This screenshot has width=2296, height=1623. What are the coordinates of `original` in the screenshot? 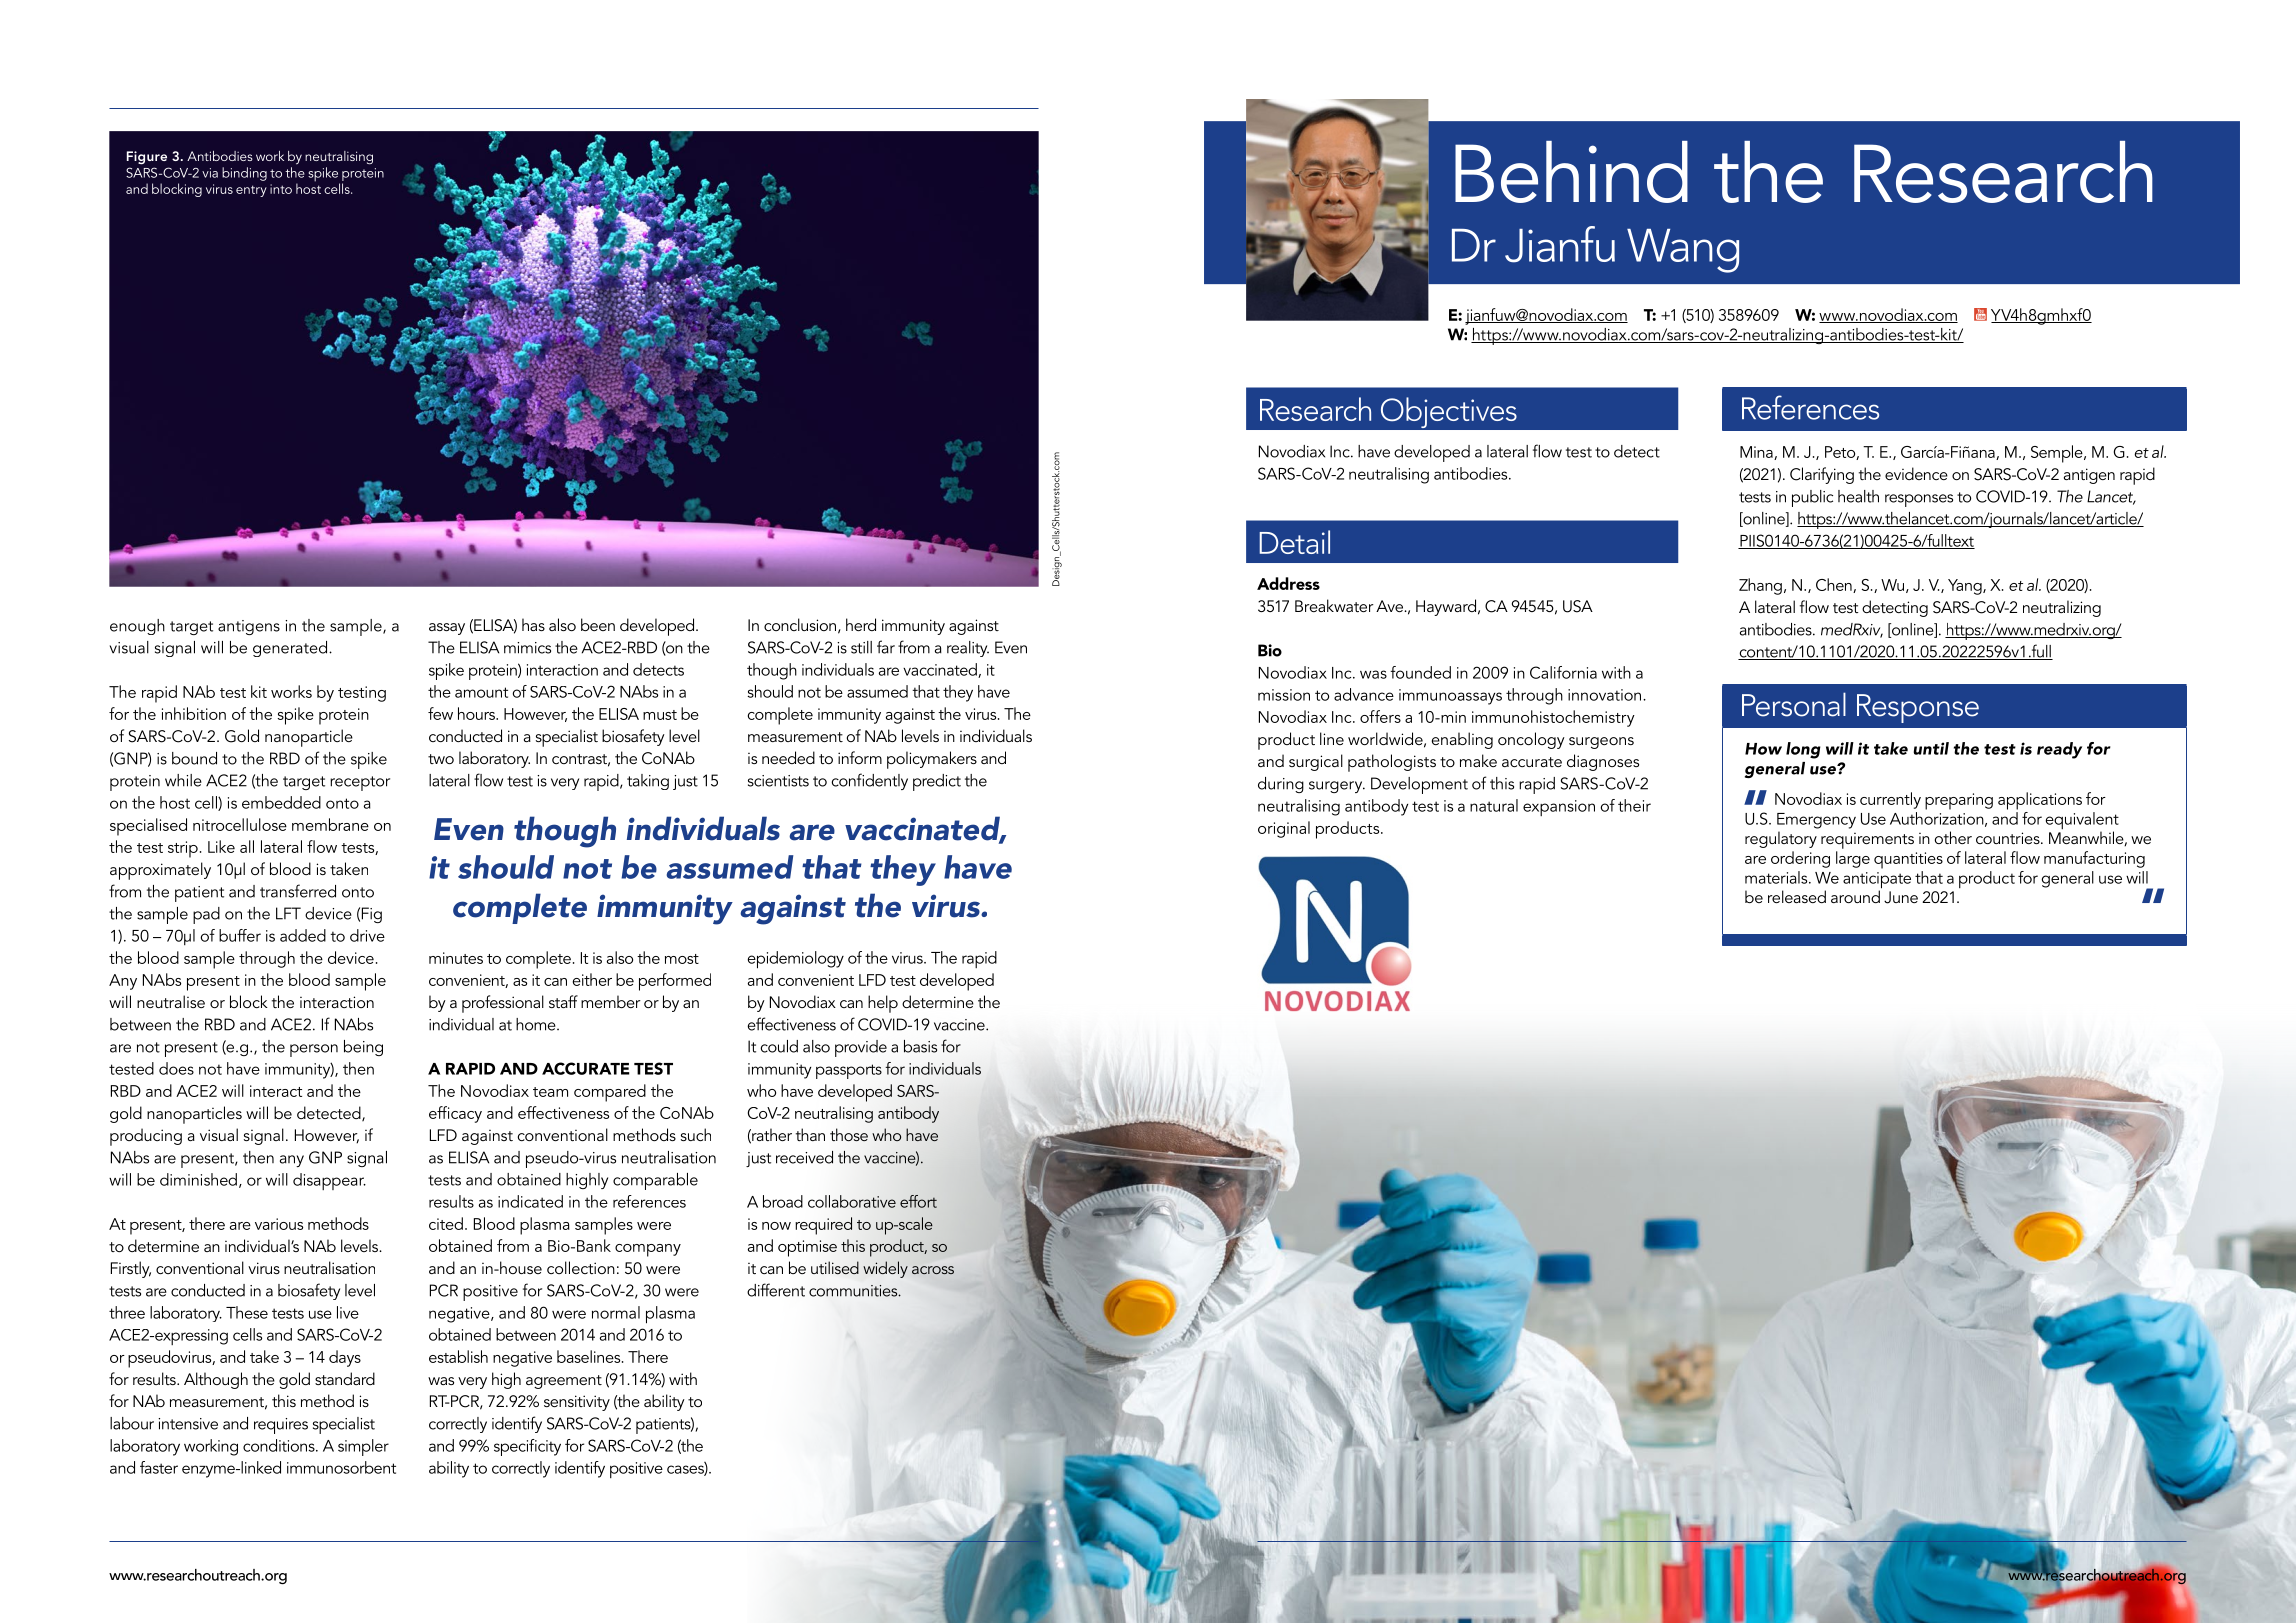 It's located at (1284, 829).
